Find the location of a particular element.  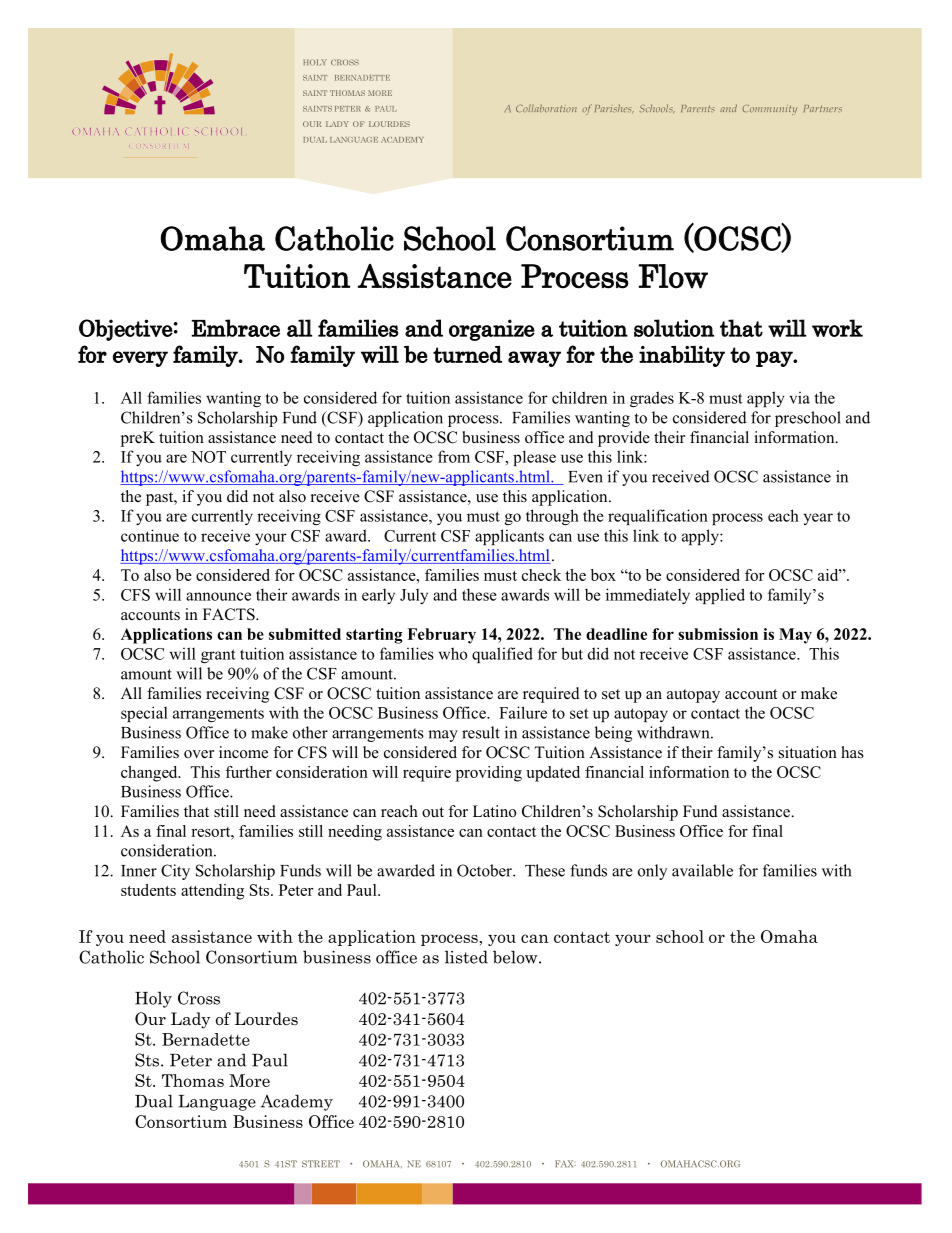

Collaboration is located at coordinates (546, 108).
